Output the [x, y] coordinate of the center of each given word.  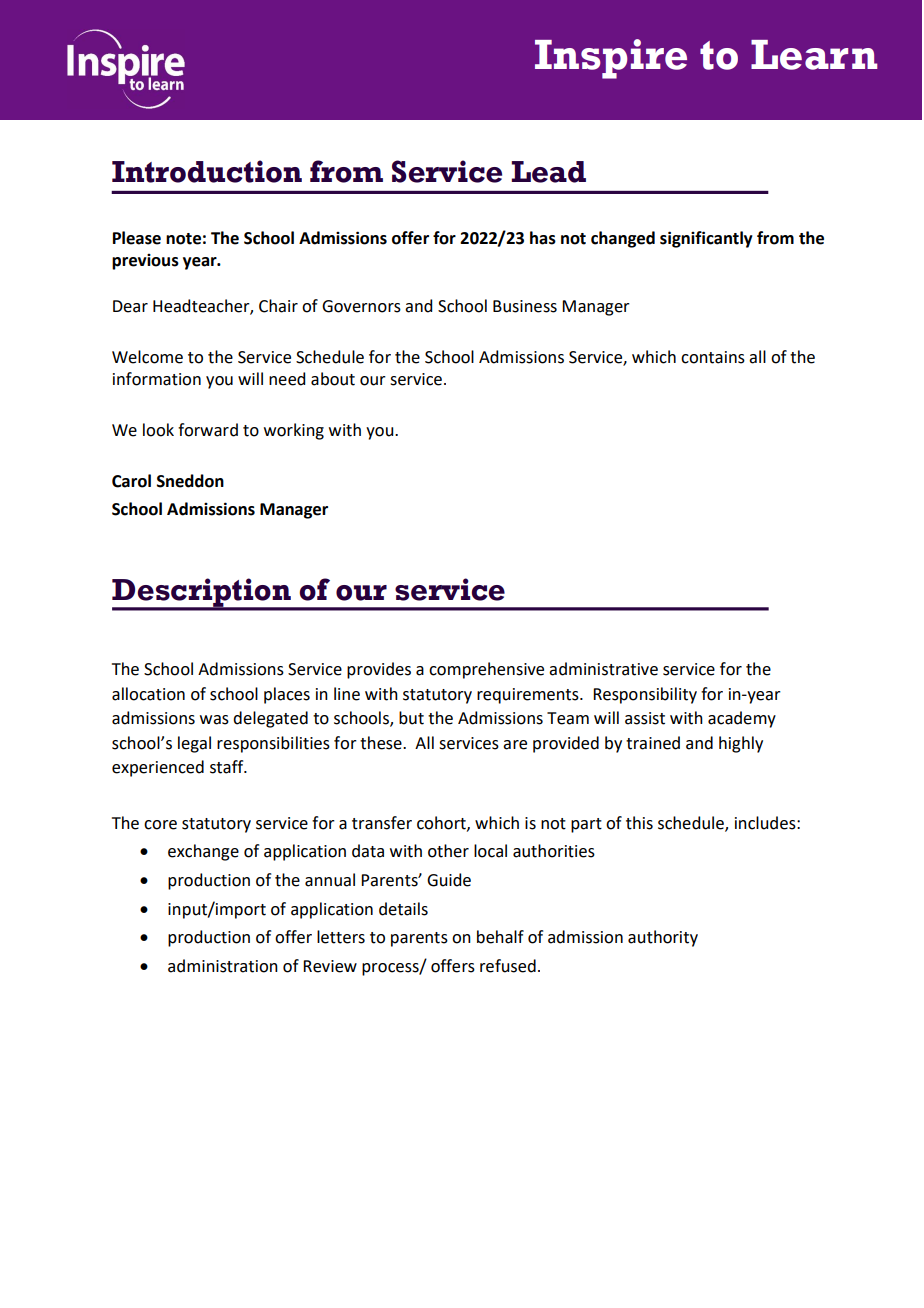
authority [663, 938]
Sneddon [190, 481]
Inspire [611, 59]
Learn [814, 55]
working [294, 431]
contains [713, 357]
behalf [500, 937]
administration [223, 966]
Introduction [207, 171]
